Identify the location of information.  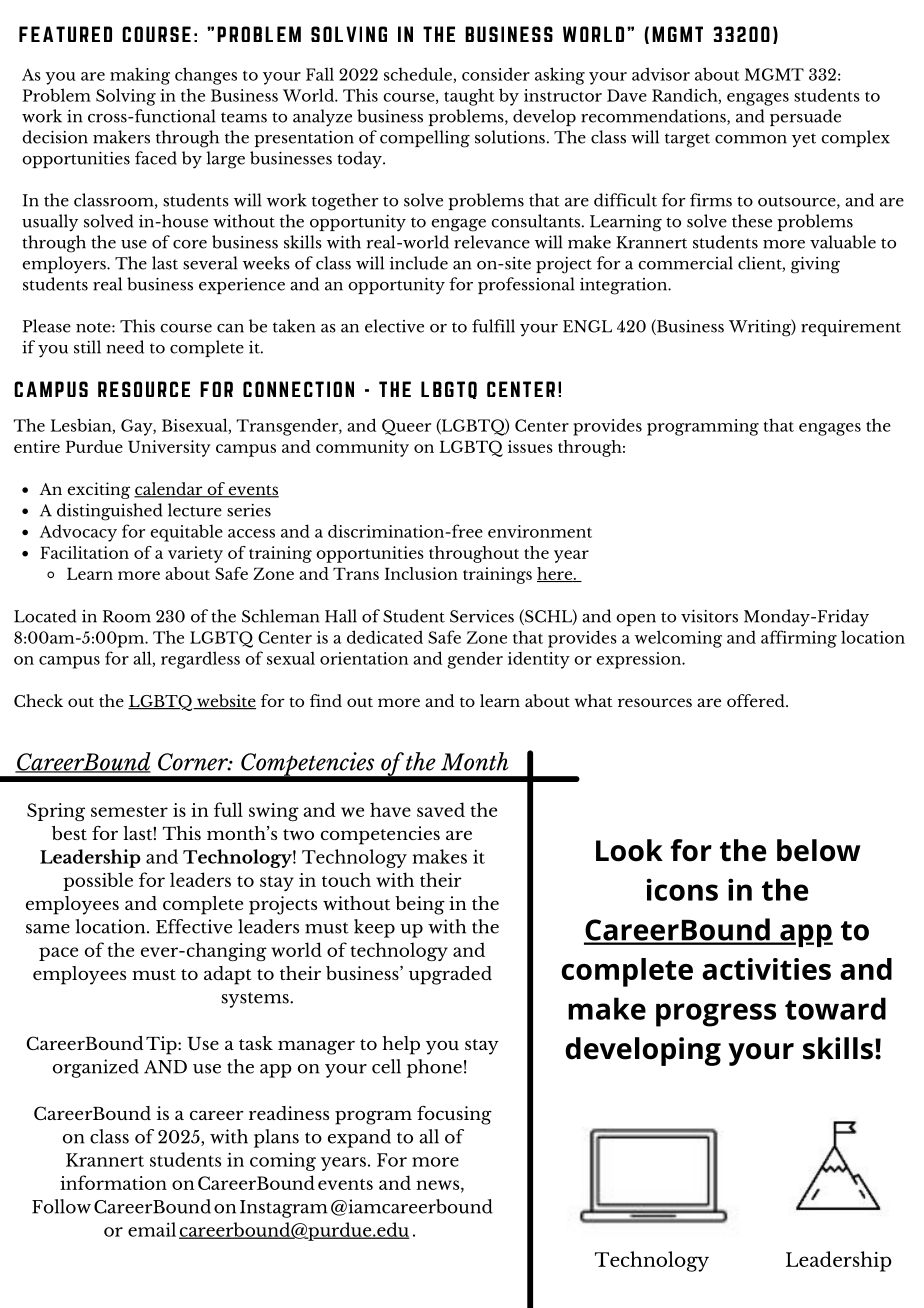
(113, 1182).
